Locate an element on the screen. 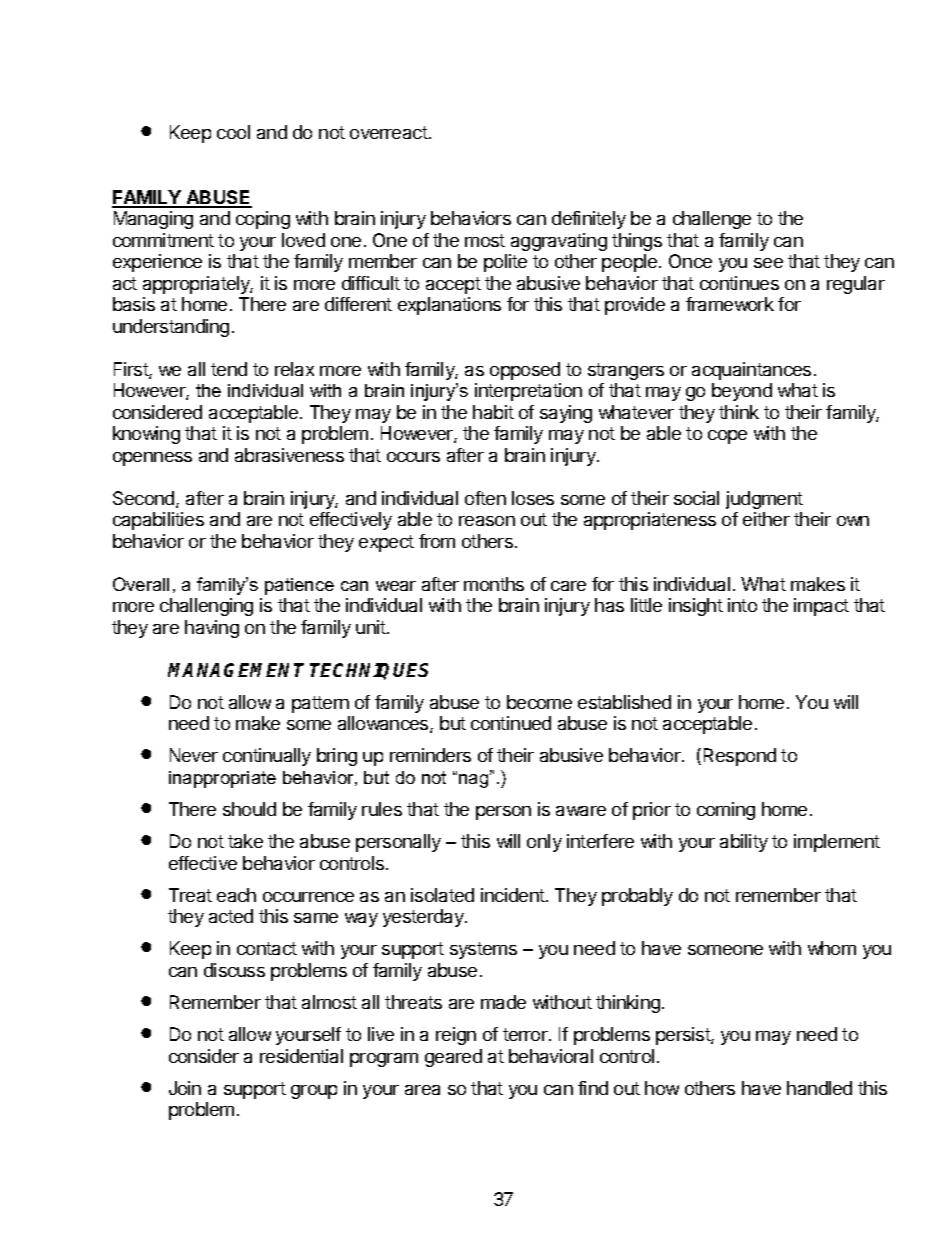 This screenshot has width=952, height=1233. handled is located at coordinates (819, 1088).
